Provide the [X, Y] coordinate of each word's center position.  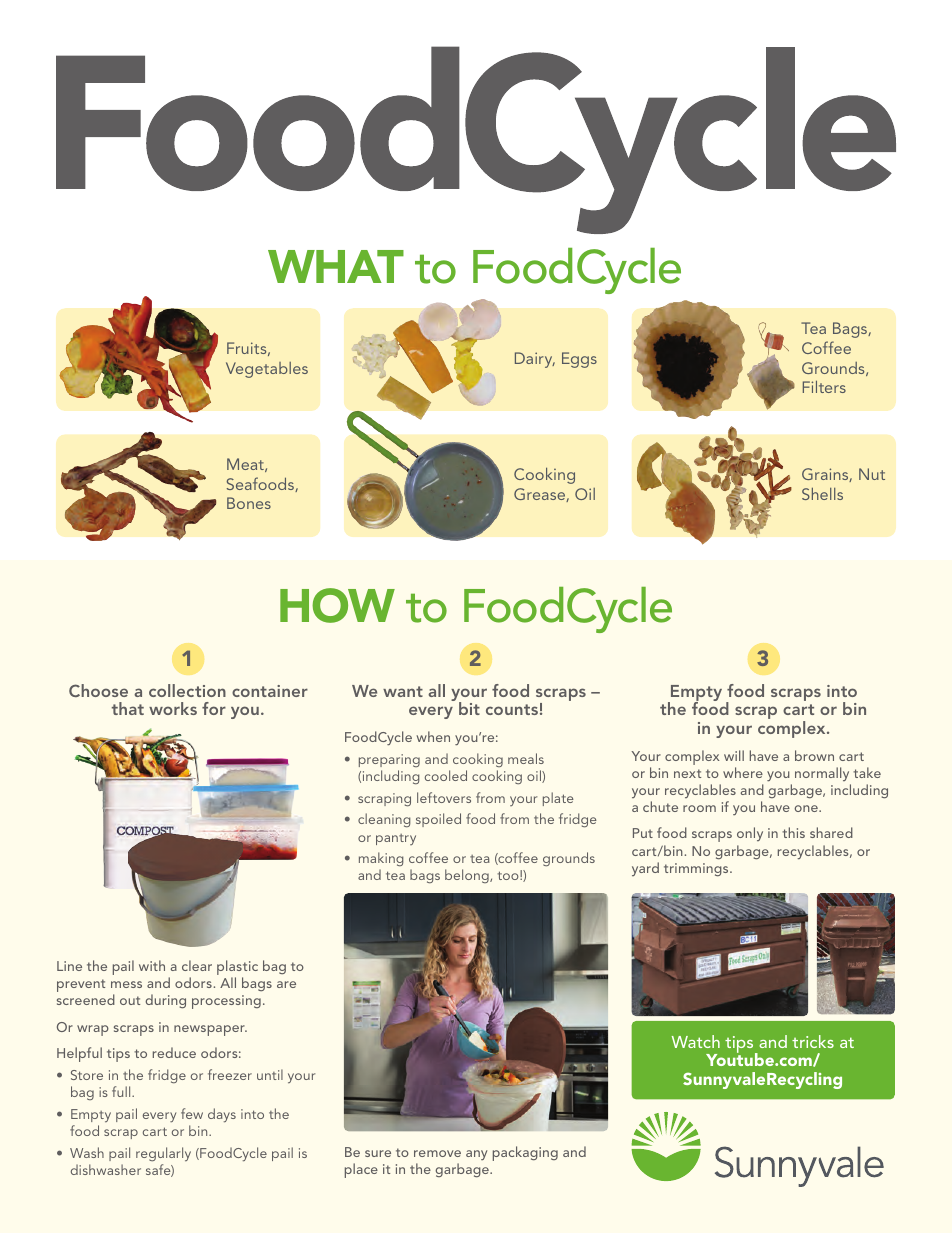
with [152, 965]
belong [468, 876]
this [793, 832]
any [476, 1155]
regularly [163, 1154]
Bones [249, 503]
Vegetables [267, 370]
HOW [337, 605]
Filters [824, 386]
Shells [822, 493]
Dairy [535, 360]
